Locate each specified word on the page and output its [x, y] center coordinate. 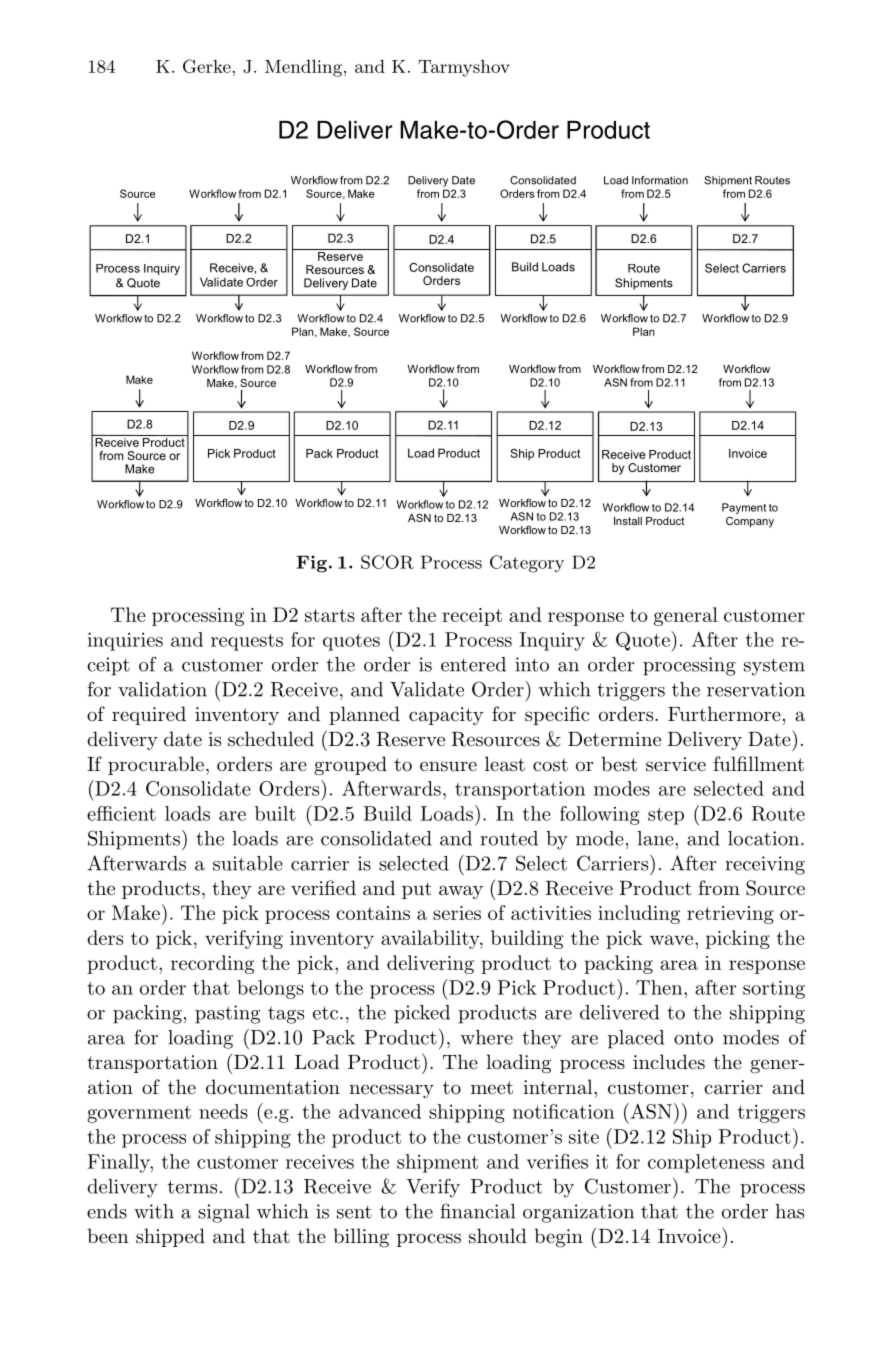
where [486, 1037]
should [498, 1236]
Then [660, 987]
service [676, 764]
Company [750, 522]
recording [212, 964]
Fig [312, 564]
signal [224, 1213]
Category [527, 564]
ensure [448, 766]
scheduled [271, 739]
